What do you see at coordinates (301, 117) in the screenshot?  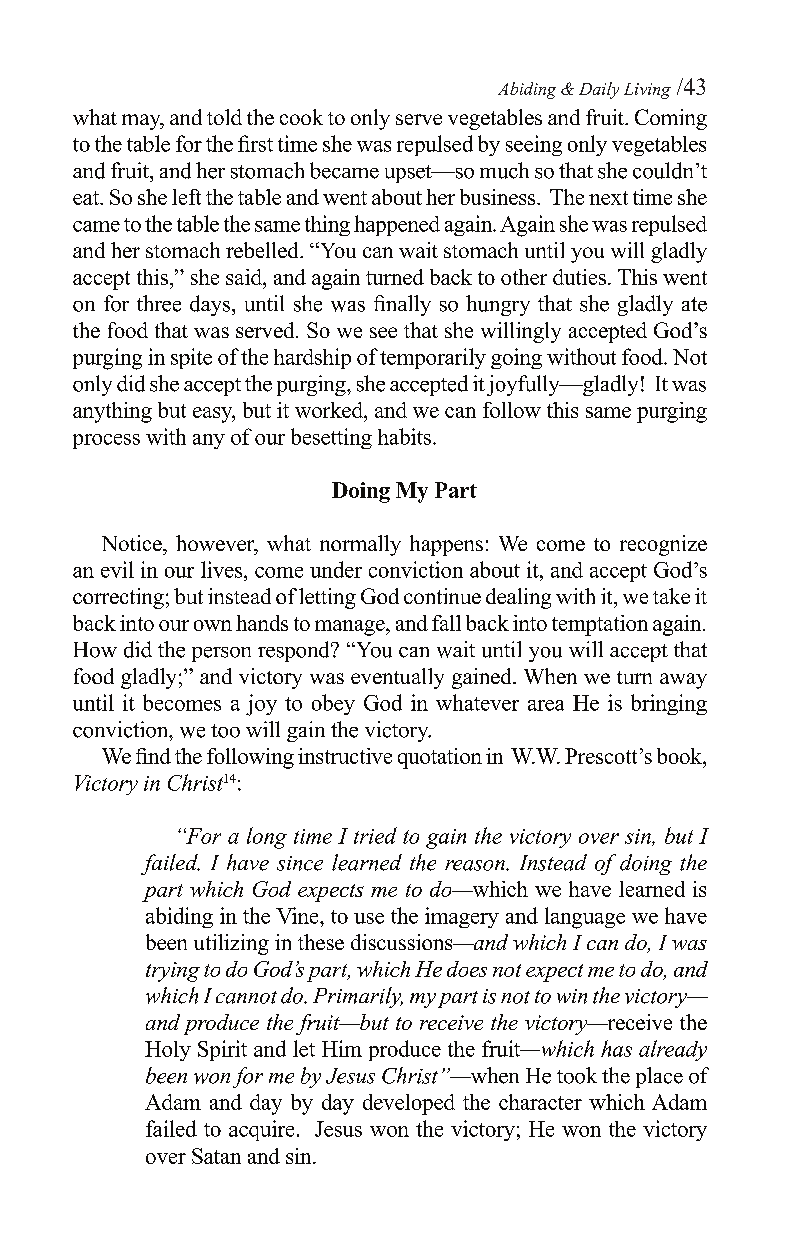 I see `cook` at bounding box center [301, 117].
